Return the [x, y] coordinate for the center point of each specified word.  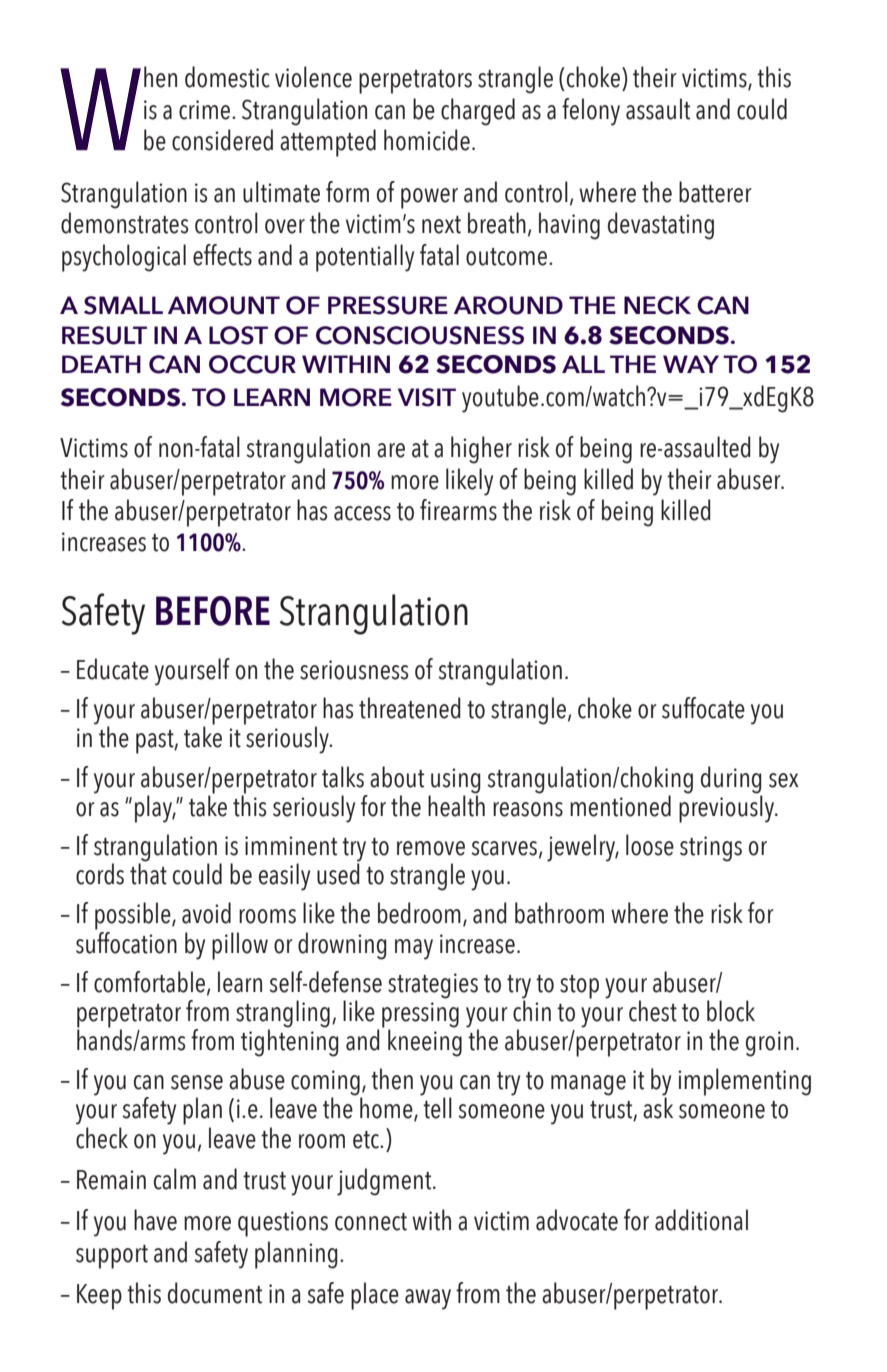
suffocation [126, 941]
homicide [427, 140]
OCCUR [252, 364]
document [215, 1293]
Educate [113, 669]
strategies [433, 986]
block [731, 1011]
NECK [657, 305]
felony [591, 112]
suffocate [703, 708]
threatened [410, 708]
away [428, 1299]
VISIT [427, 397]
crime [206, 110]
